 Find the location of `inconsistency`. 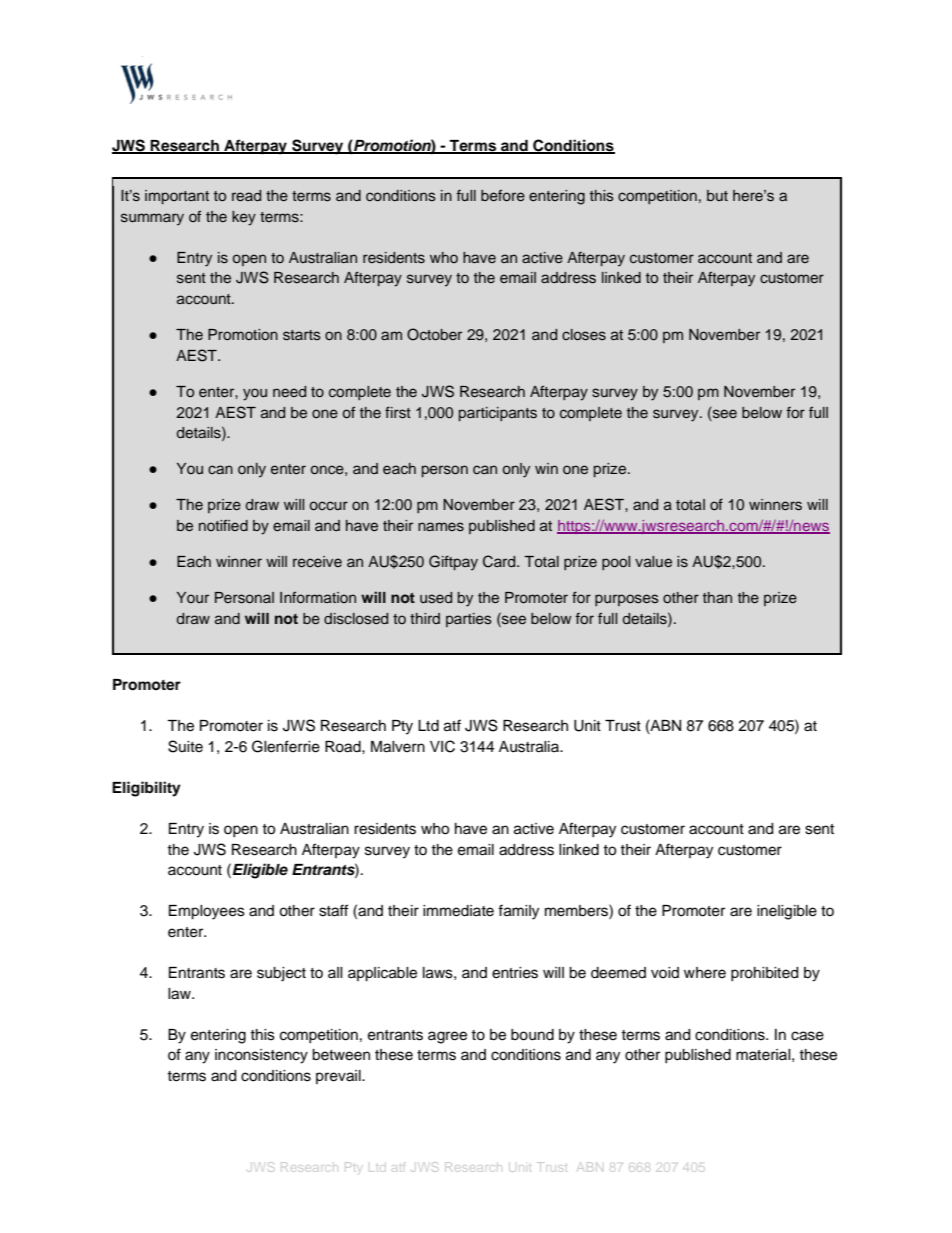

inconsistency is located at coordinates (261, 1056).
